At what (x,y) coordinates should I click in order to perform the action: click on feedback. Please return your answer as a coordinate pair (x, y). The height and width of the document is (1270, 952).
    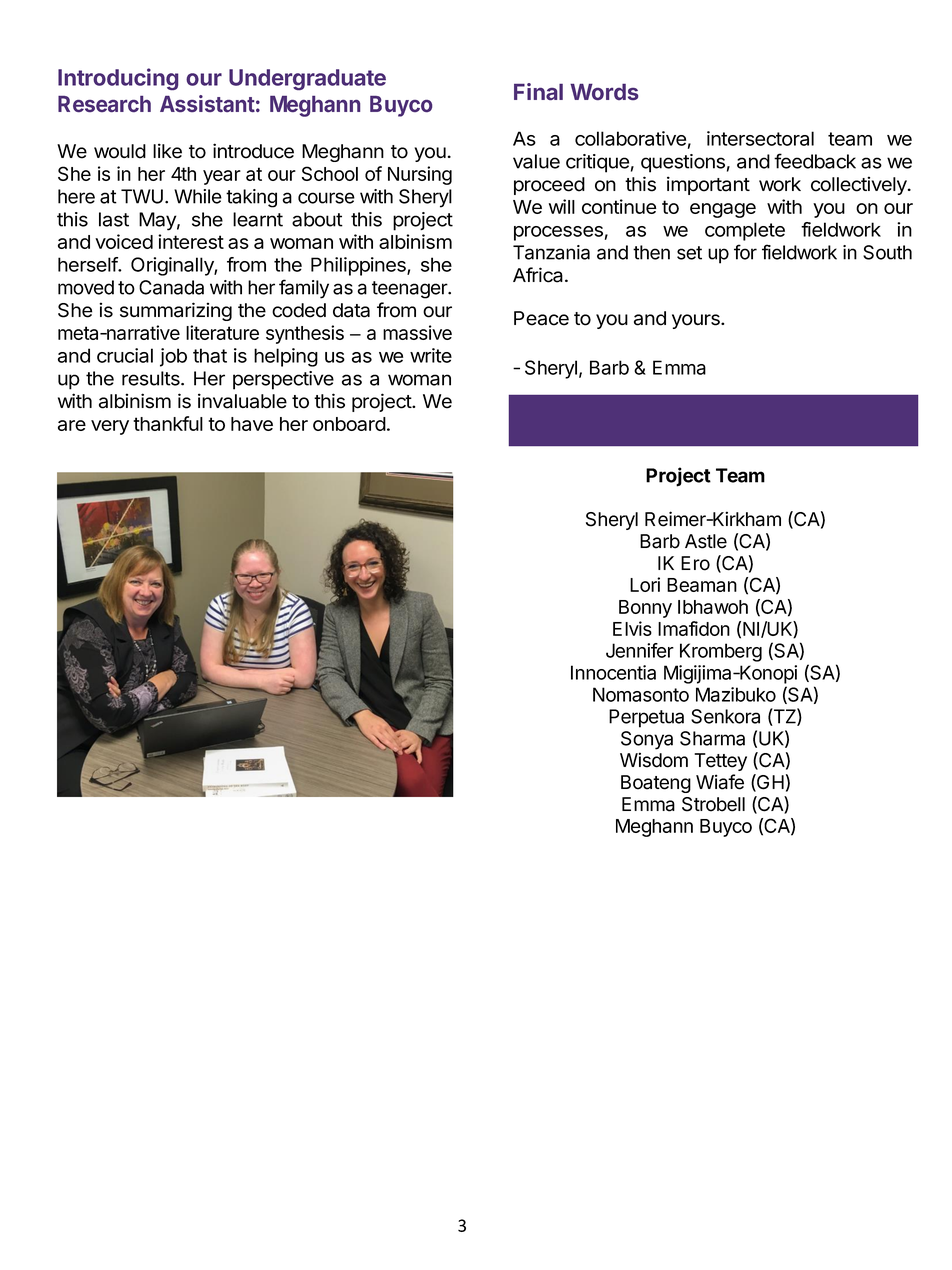
    Looking at the image, I should click on (815, 161).
